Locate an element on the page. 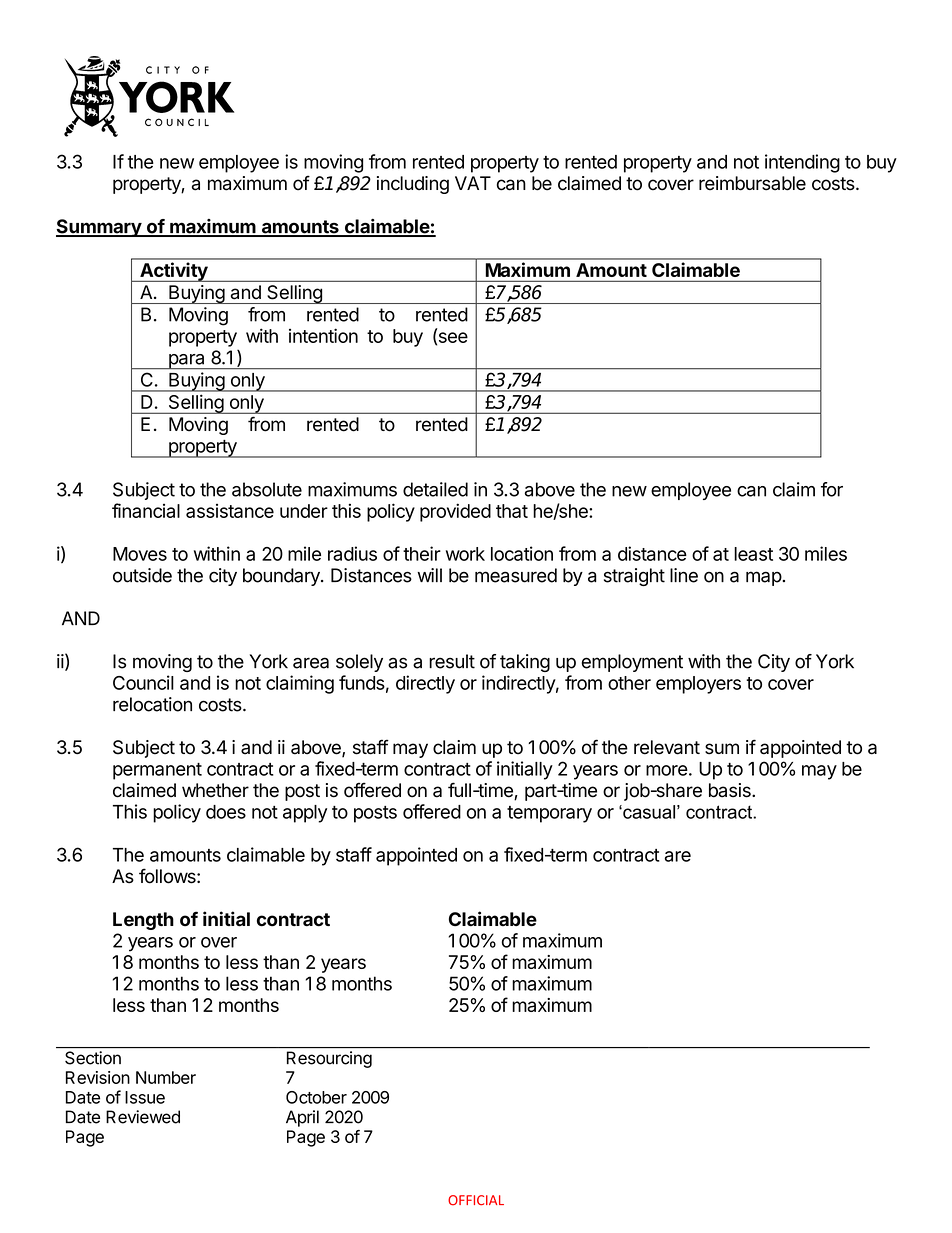 The image size is (952, 1233). more is located at coordinates (667, 770).
